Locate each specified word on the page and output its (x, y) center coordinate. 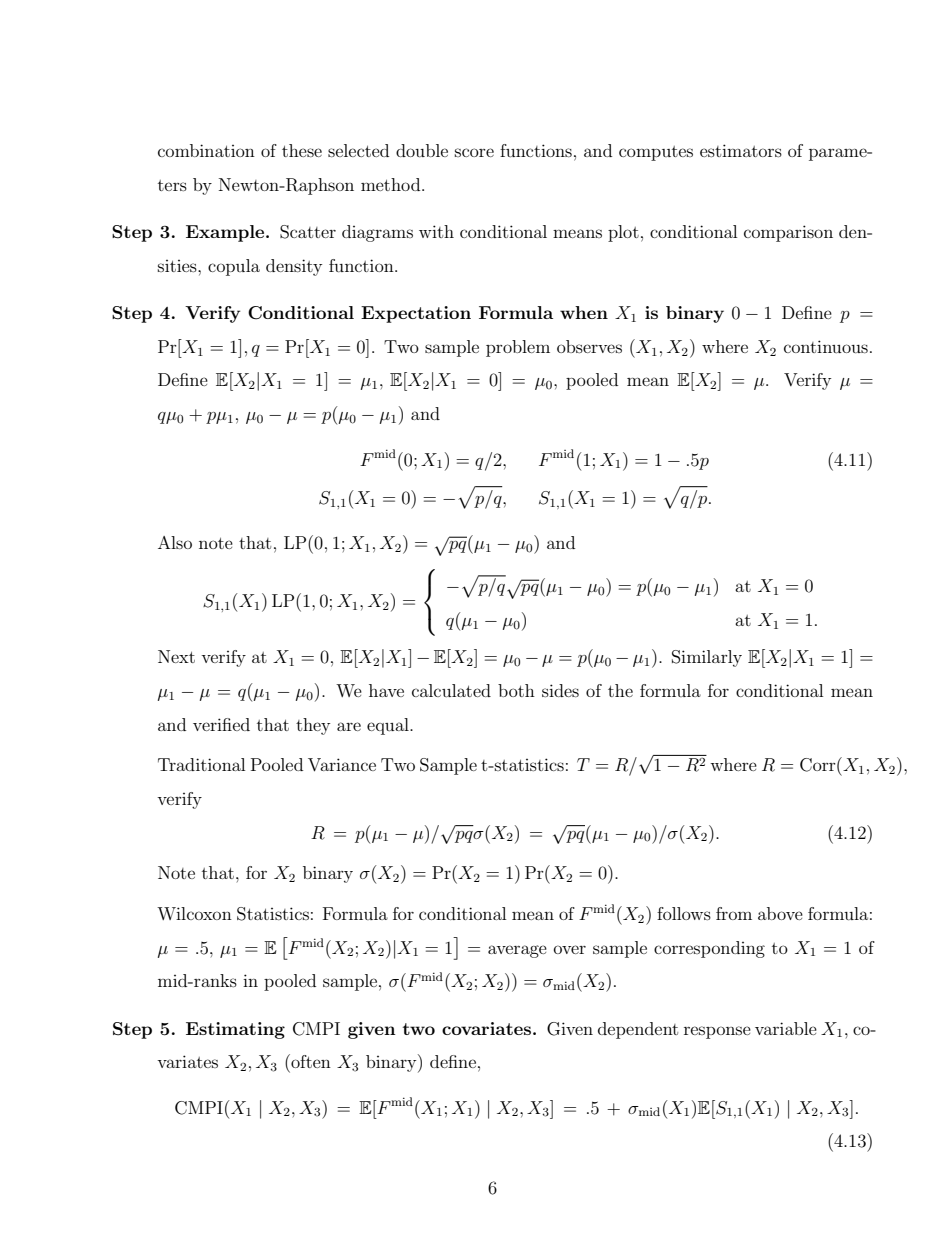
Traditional (201, 764)
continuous (826, 346)
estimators (741, 150)
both (516, 690)
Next (176, 656)
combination (206, 150)
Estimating (235, 1030)
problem (518, 348)
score (474, 152)
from (734, 913)
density (294, 267)
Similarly (707, 658)
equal (389, 726)
